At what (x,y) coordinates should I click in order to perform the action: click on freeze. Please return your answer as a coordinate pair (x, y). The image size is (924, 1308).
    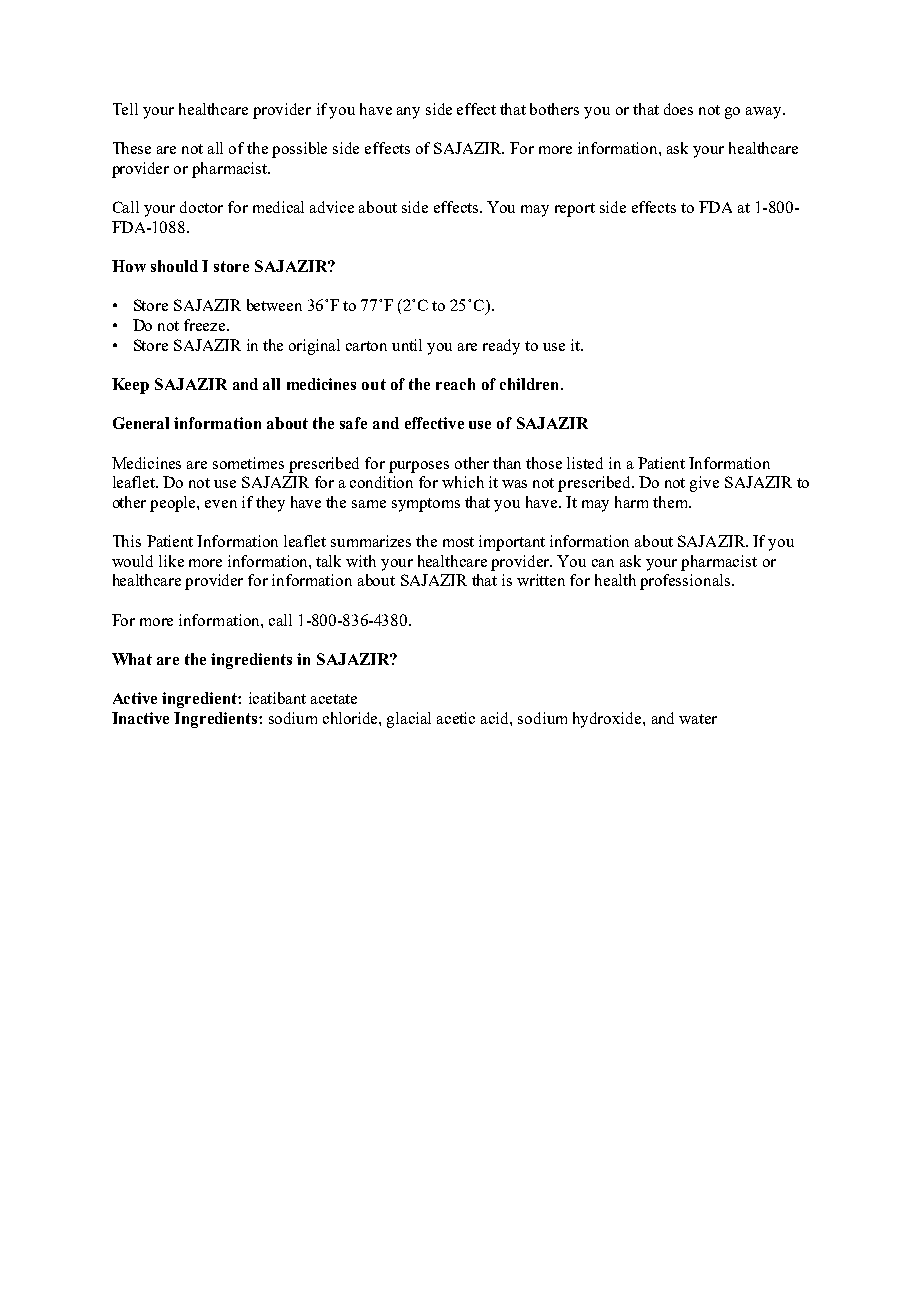
    Looking at the image, I should click on (206, 325).
